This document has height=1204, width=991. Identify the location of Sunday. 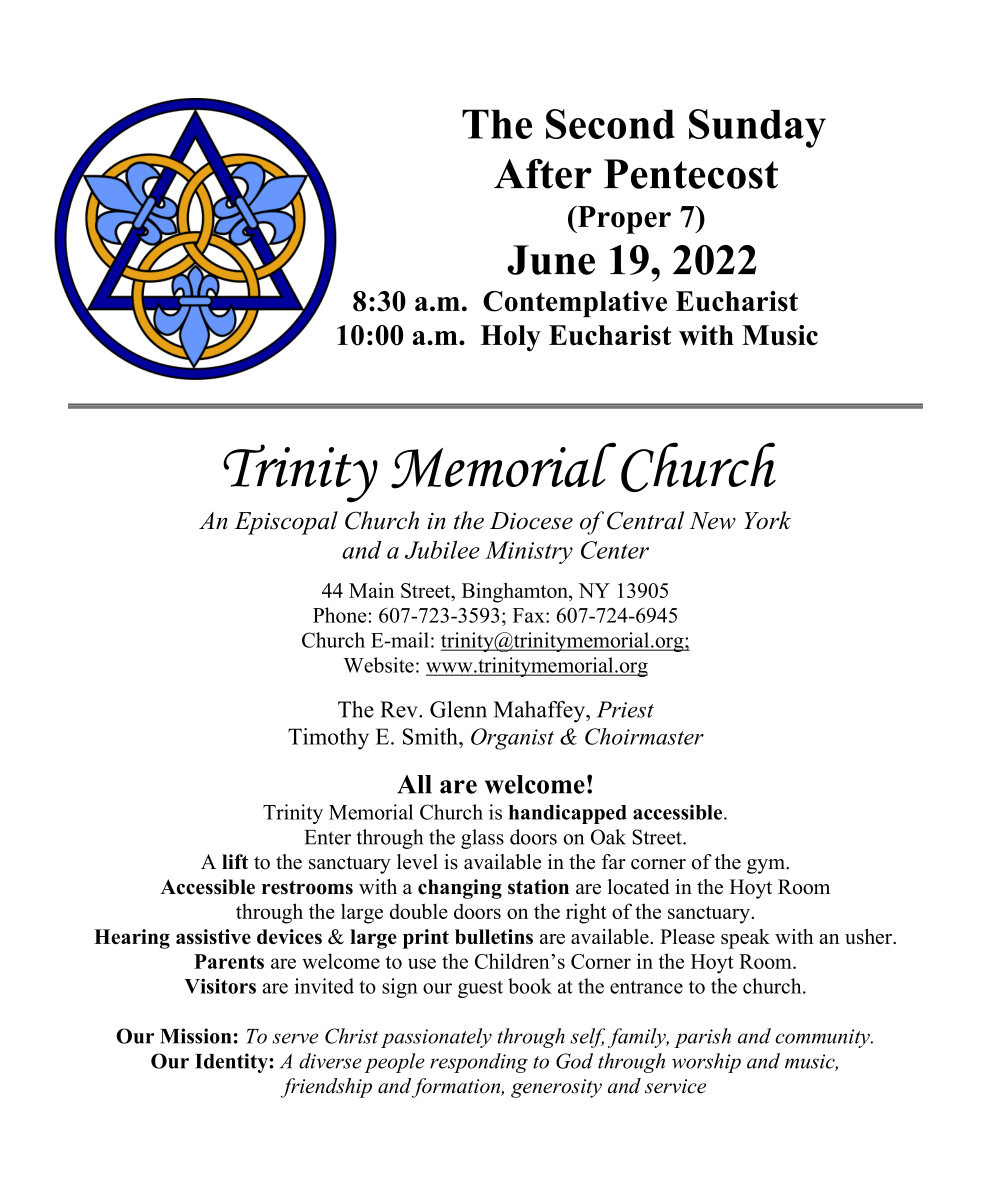
(757, 128).
